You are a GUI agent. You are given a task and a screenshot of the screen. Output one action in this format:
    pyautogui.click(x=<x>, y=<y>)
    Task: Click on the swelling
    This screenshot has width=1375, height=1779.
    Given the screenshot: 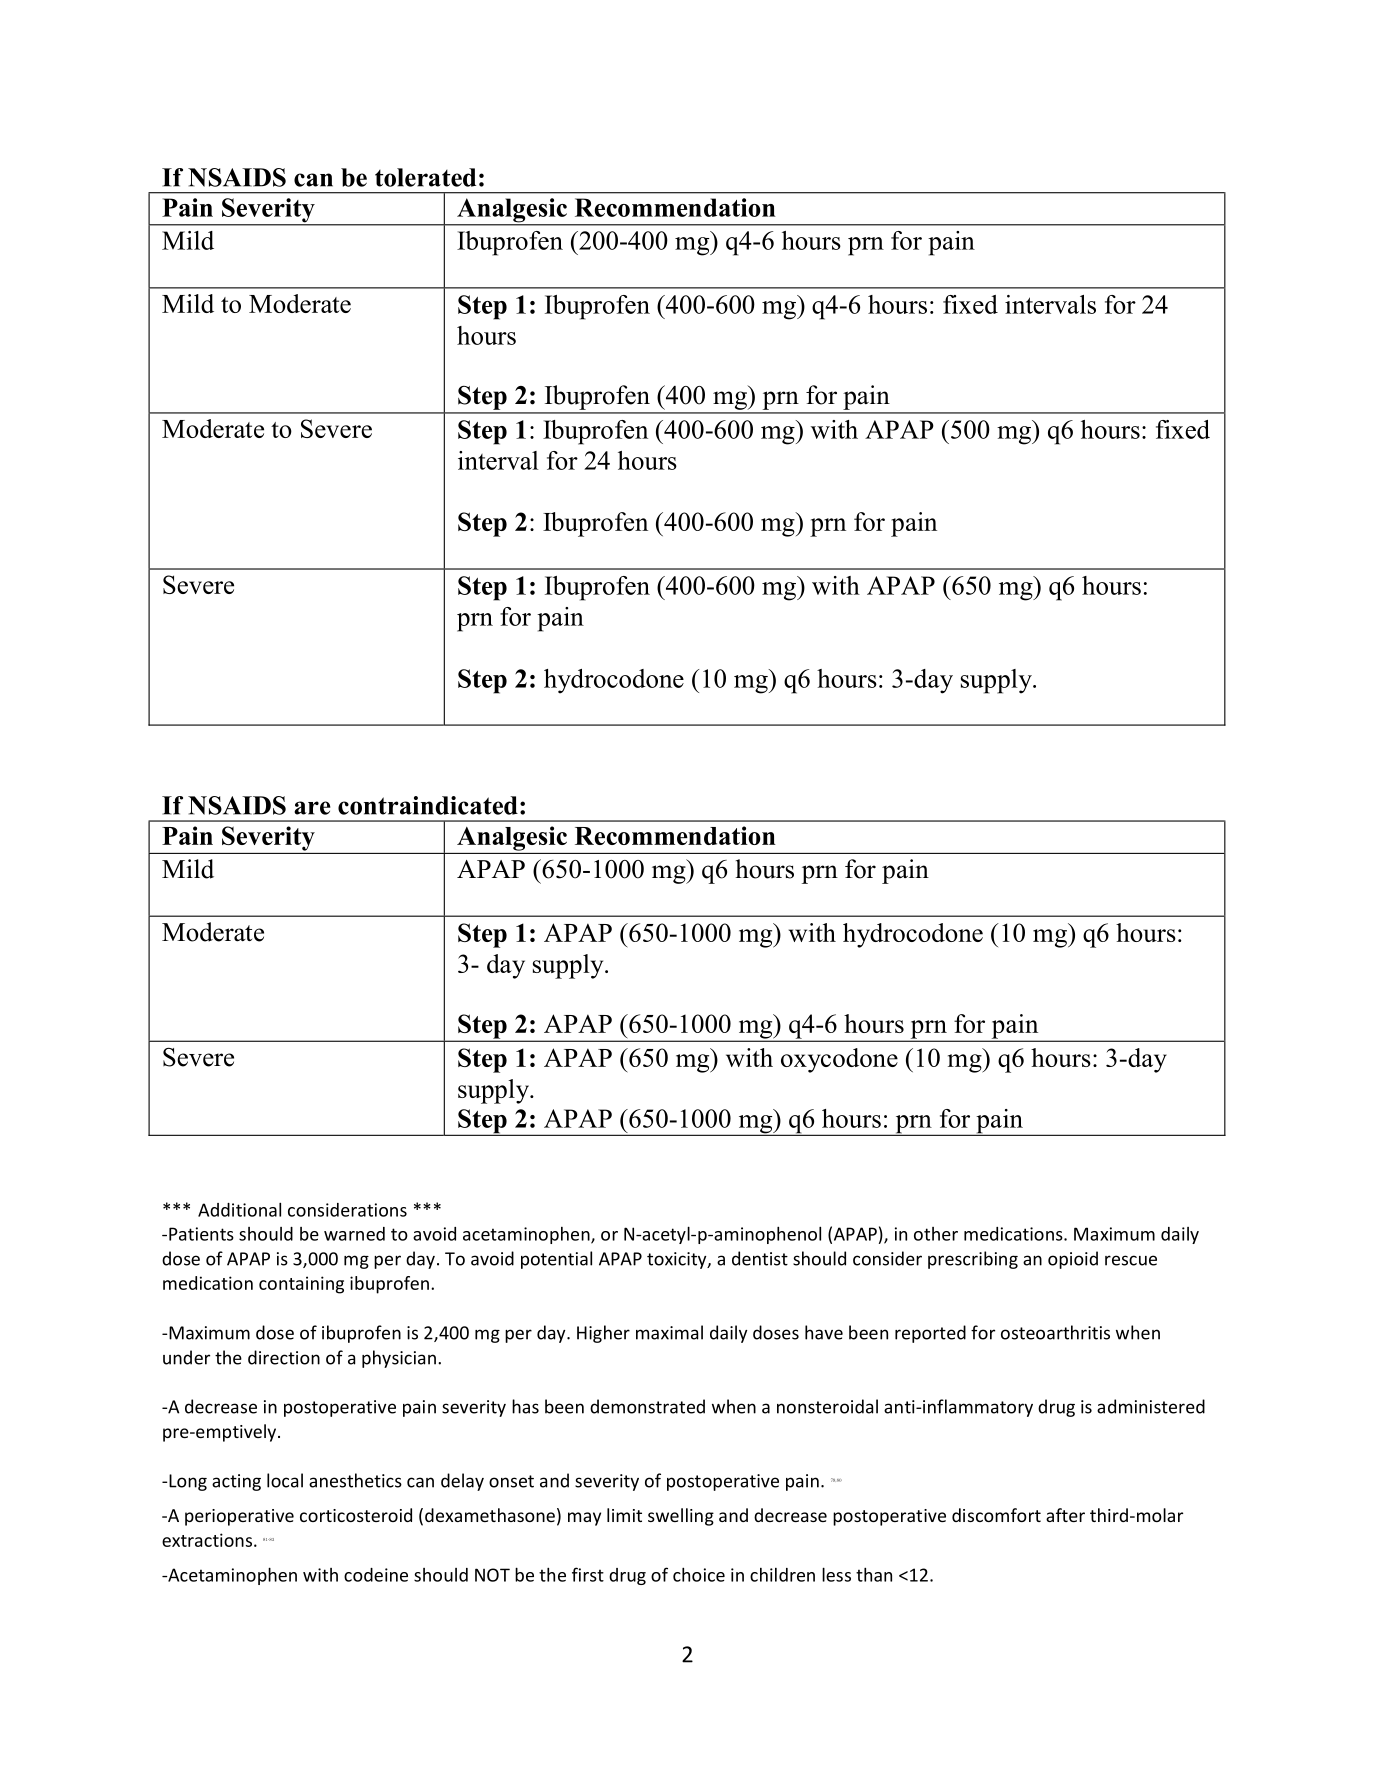 What is the action you would take?
    pyautogui.click(x=681, y=1517)
